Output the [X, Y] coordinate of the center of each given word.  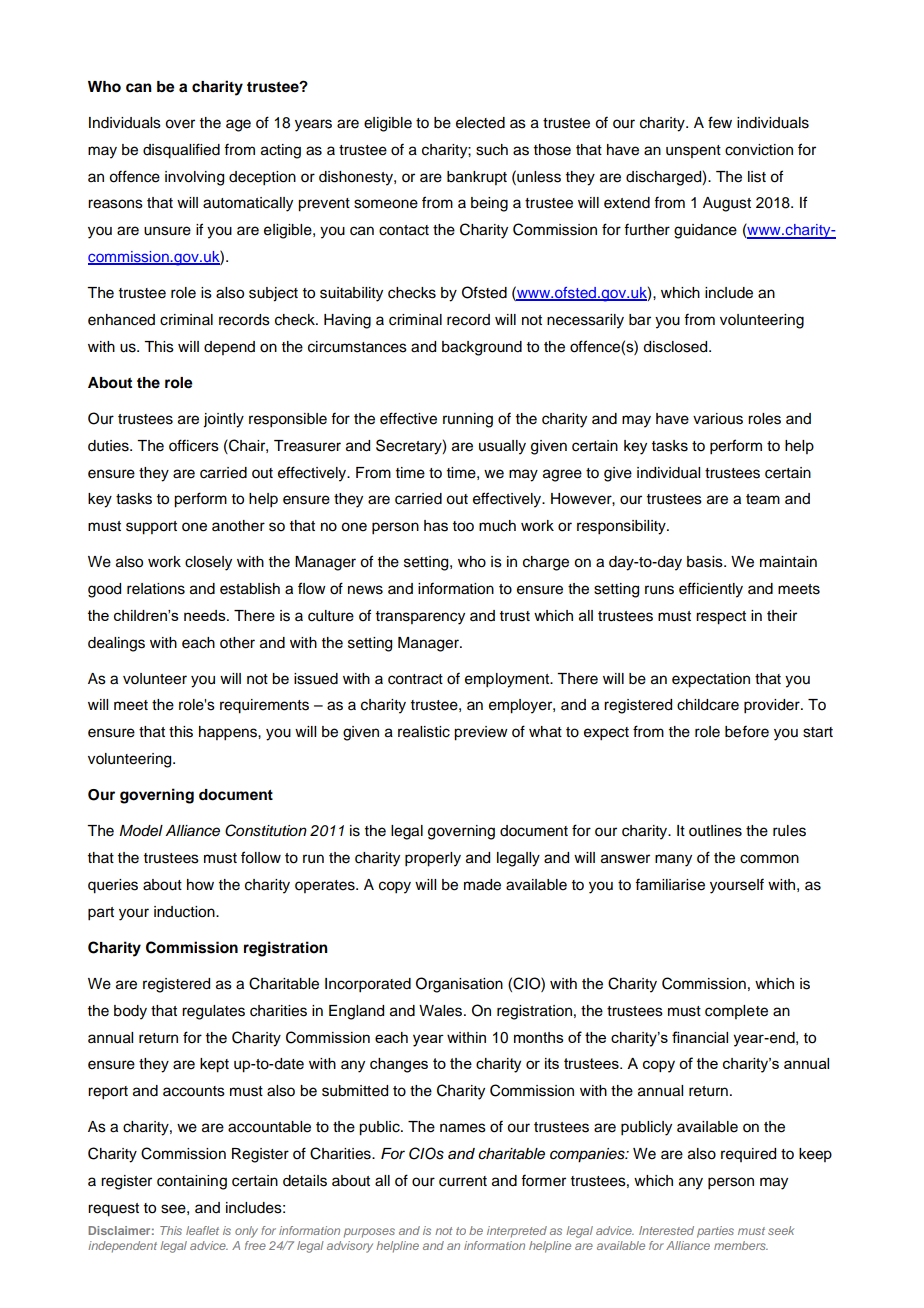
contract [415, 679]
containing [192, 1182]
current [463, 1181]
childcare [708, 705]
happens [229, 733]
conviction [759, 150]
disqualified [181, 151]
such [492, 150]
